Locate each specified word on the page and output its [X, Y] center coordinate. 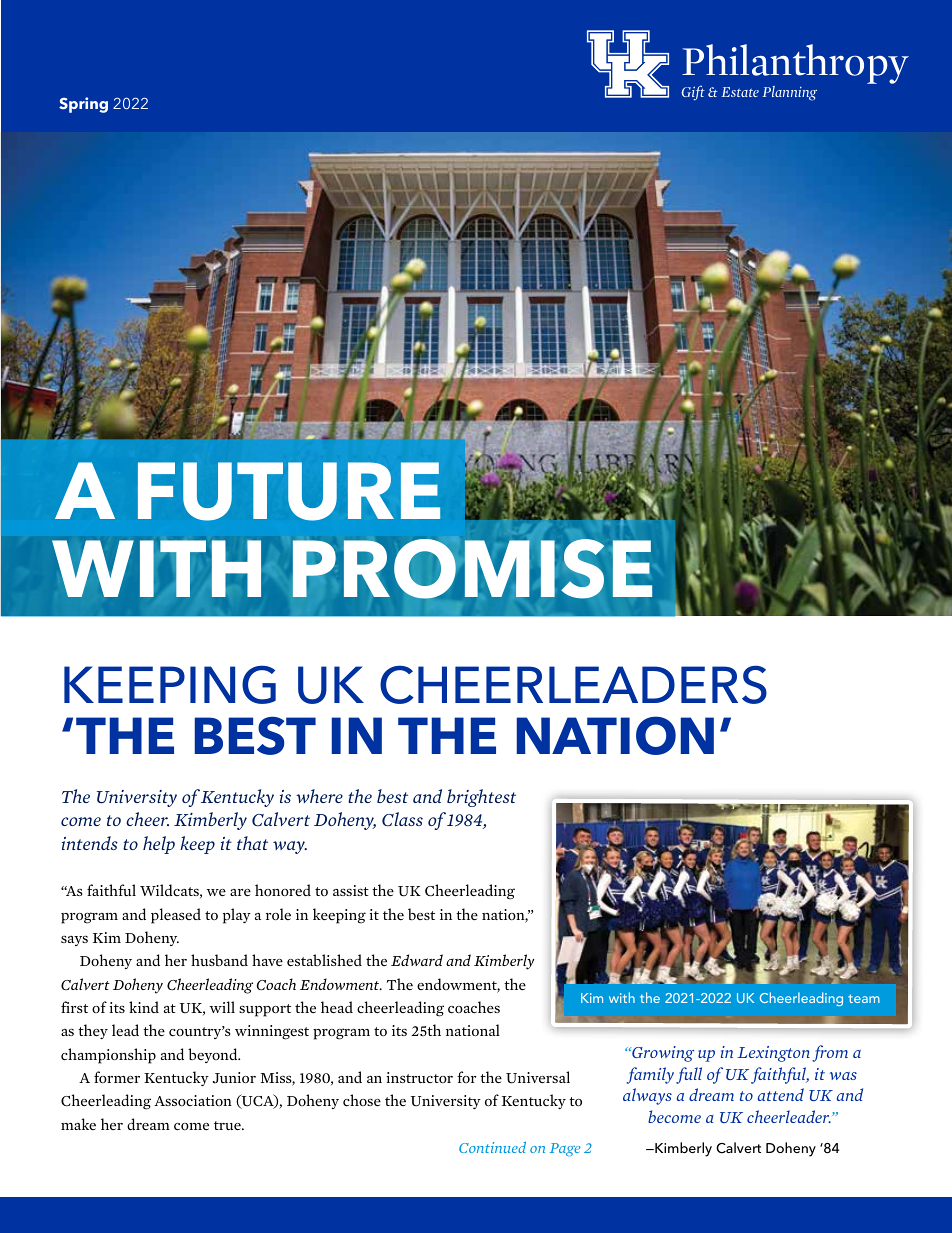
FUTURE [289, 491]
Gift [693, 93]
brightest [481, 798]
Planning [789, 93]
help [159, 845]
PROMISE [472, 569]
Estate [740, 92]
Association [193, 1100]
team [864, 998]
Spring [83, 105]
